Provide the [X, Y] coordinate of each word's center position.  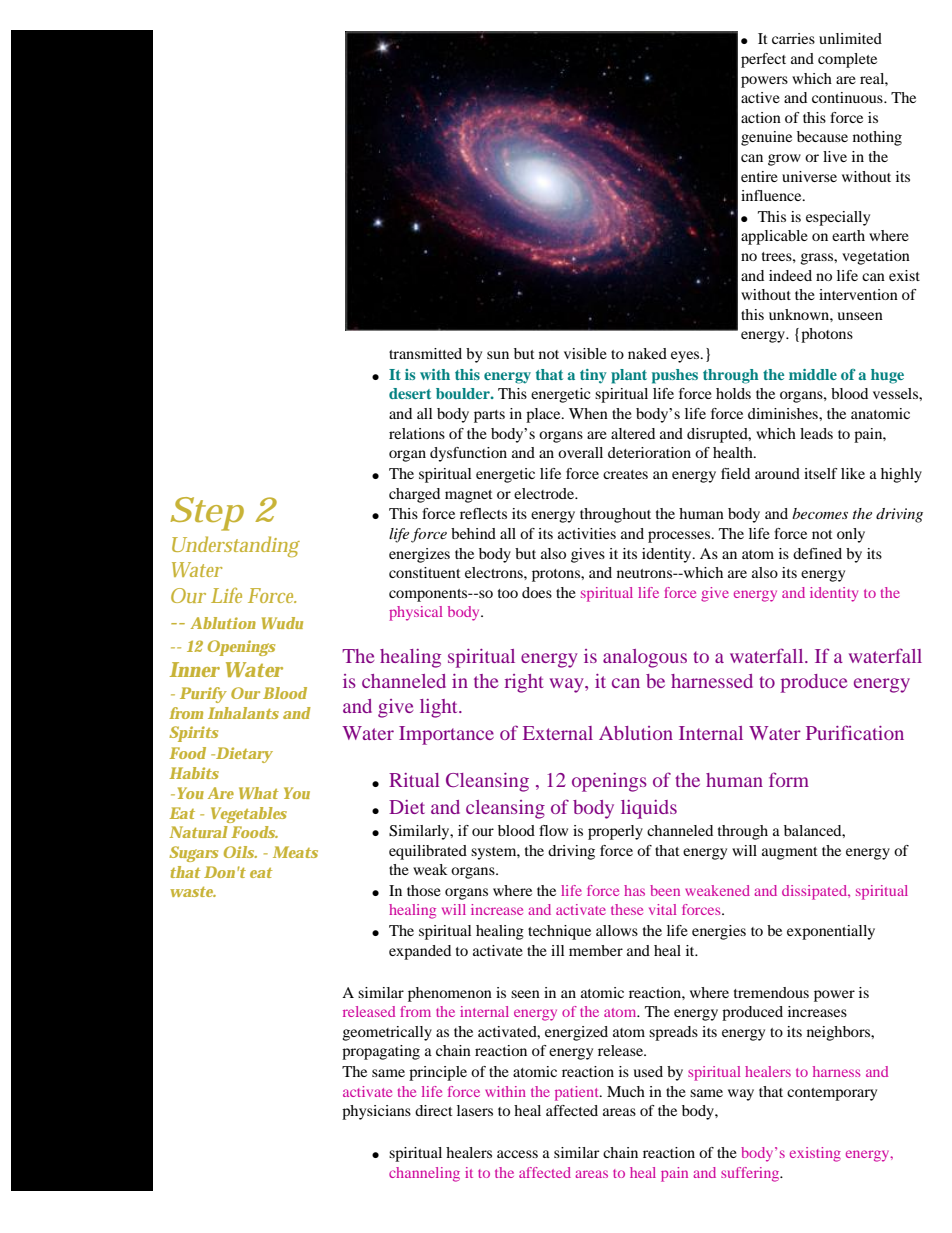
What [258, 793]
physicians [376, 1112]
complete [847, 60]
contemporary [832, 1094]
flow [553, 830]
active [760, 97]
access [517, 1154]
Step [207, 514]
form [789, 779]
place [544, 415]
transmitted [425, 353]
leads [816, 433]
